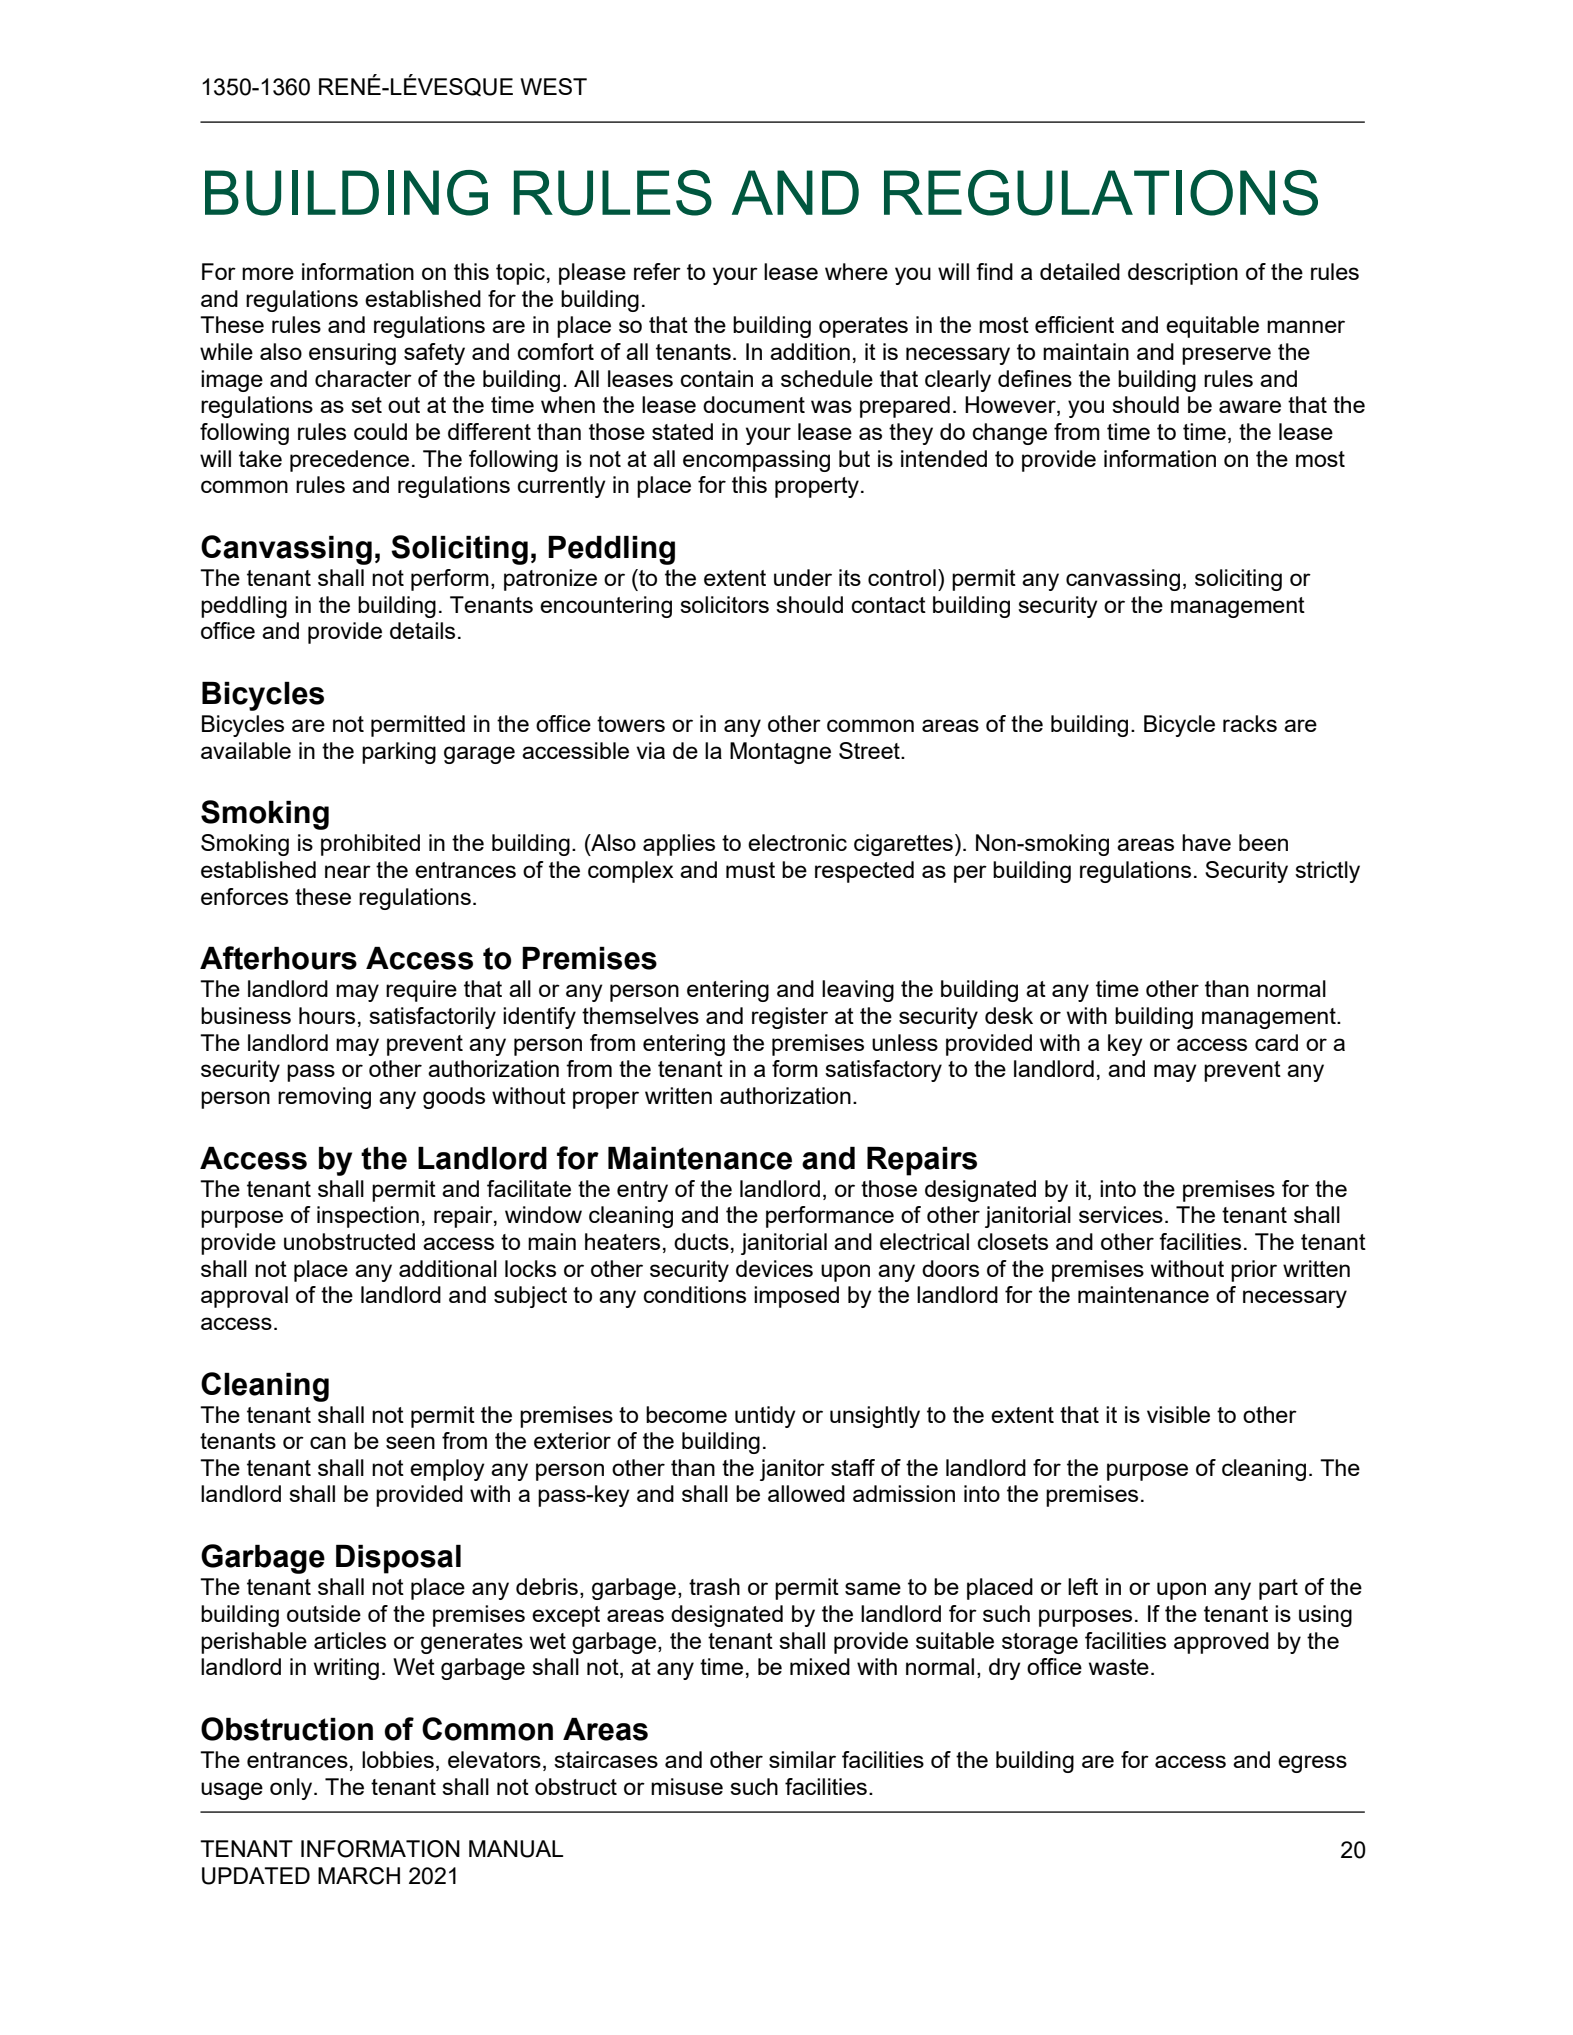 The image size is (1573, 2035). Describe the element at coordinates (1183, 274) in the page. I see `description` at that location.
